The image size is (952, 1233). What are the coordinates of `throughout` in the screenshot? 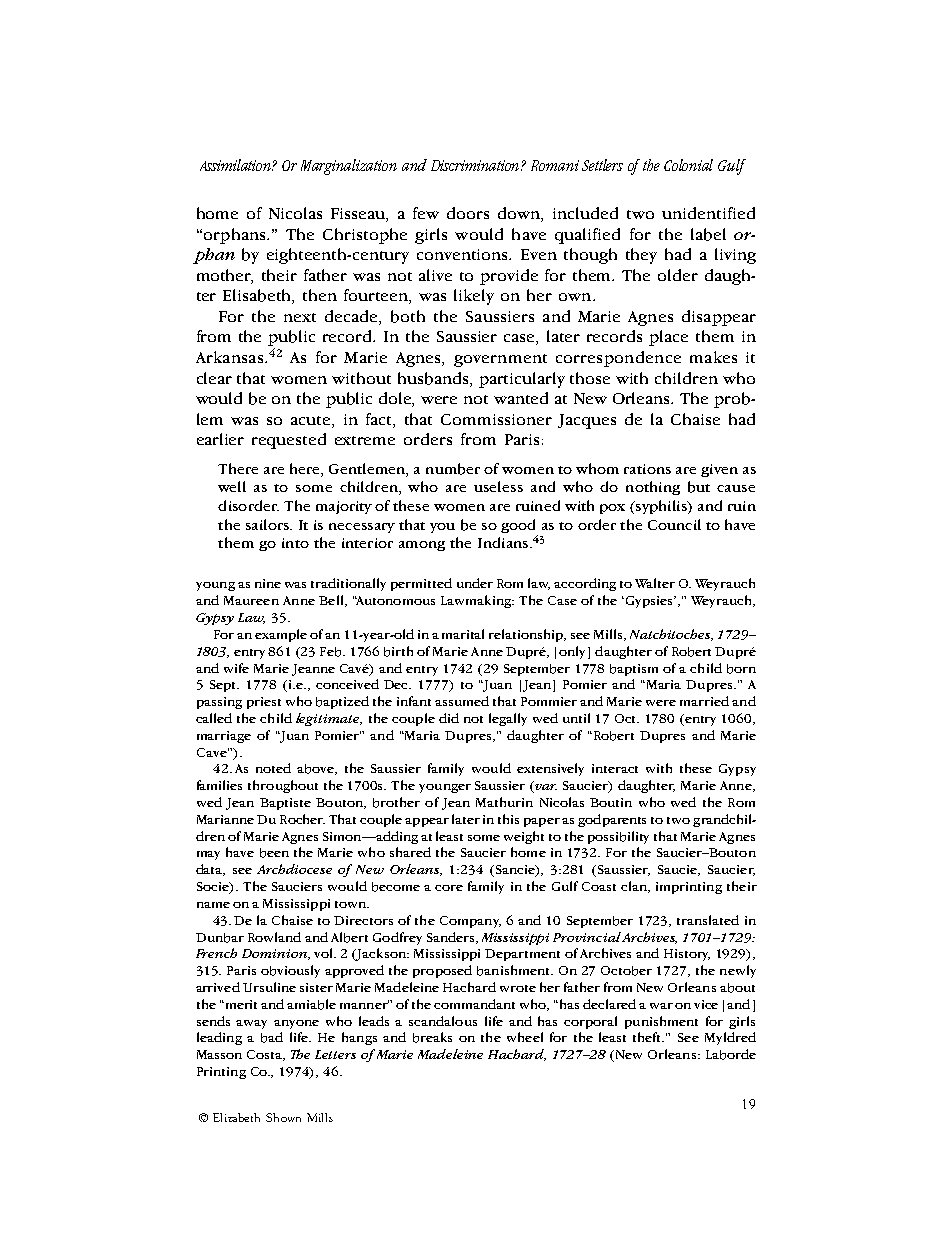 It's located at (283, 786).
